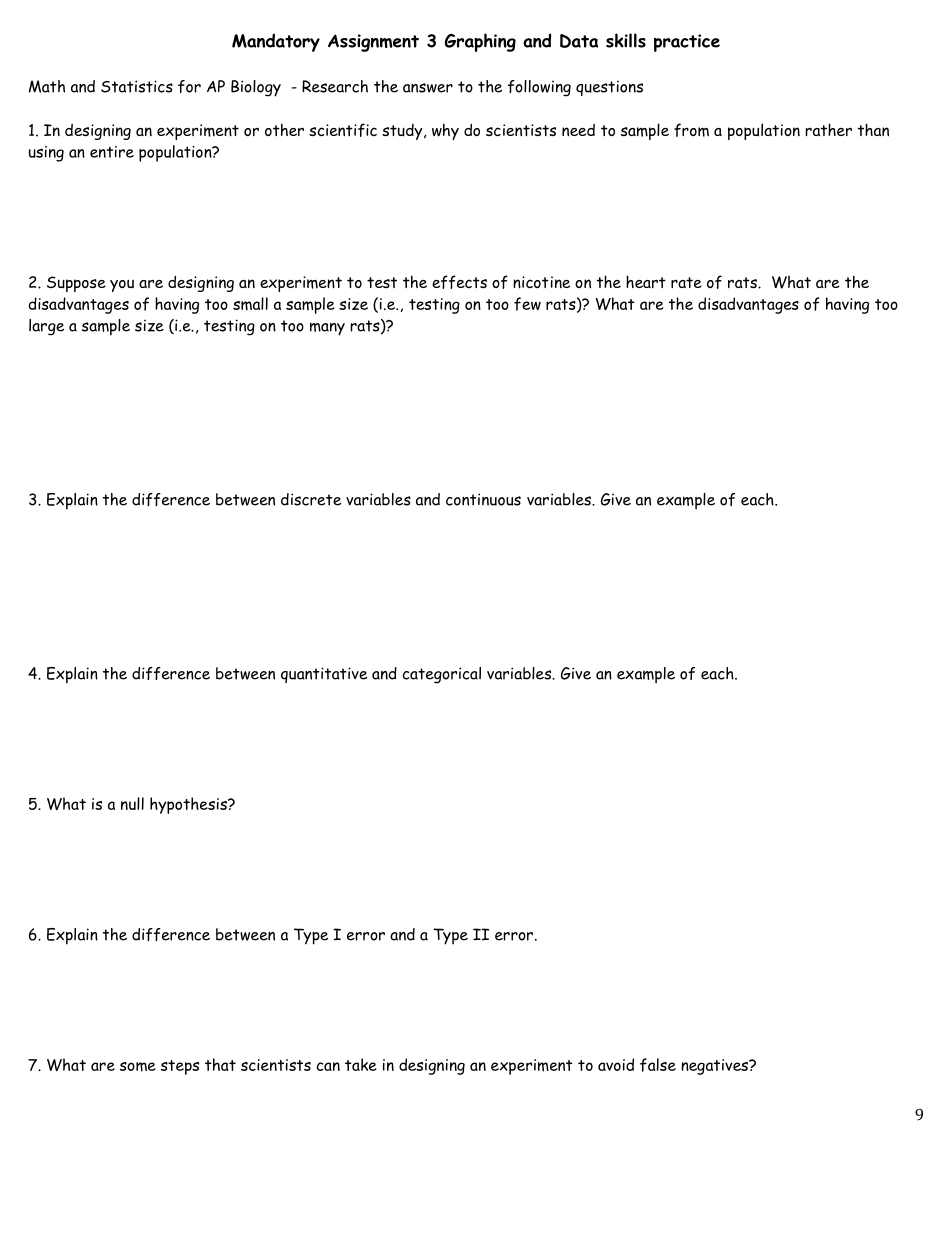  Describe the element at coordinates (428, 88) in the image. I see `answer` at that location.
